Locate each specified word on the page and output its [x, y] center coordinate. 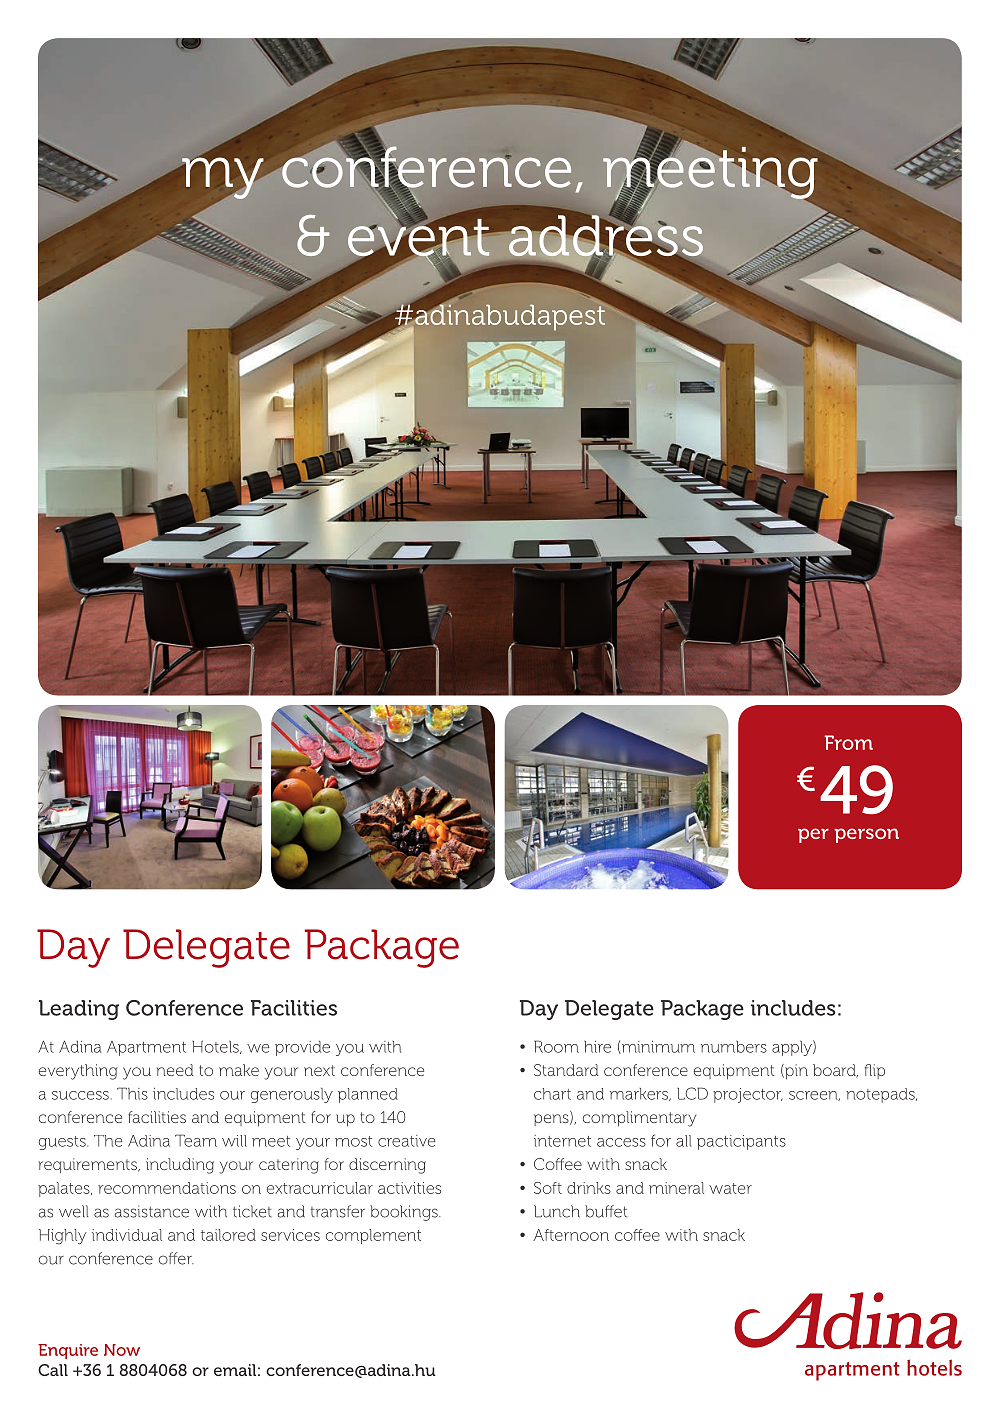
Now [122, 1350]
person [866, 835]
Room [556, 1046]
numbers [734, 1047]
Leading [79, 1010]
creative [406, 1141]
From [849, 742]
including [180, 1166]
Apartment [146, 1048]
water [730, 1188]
